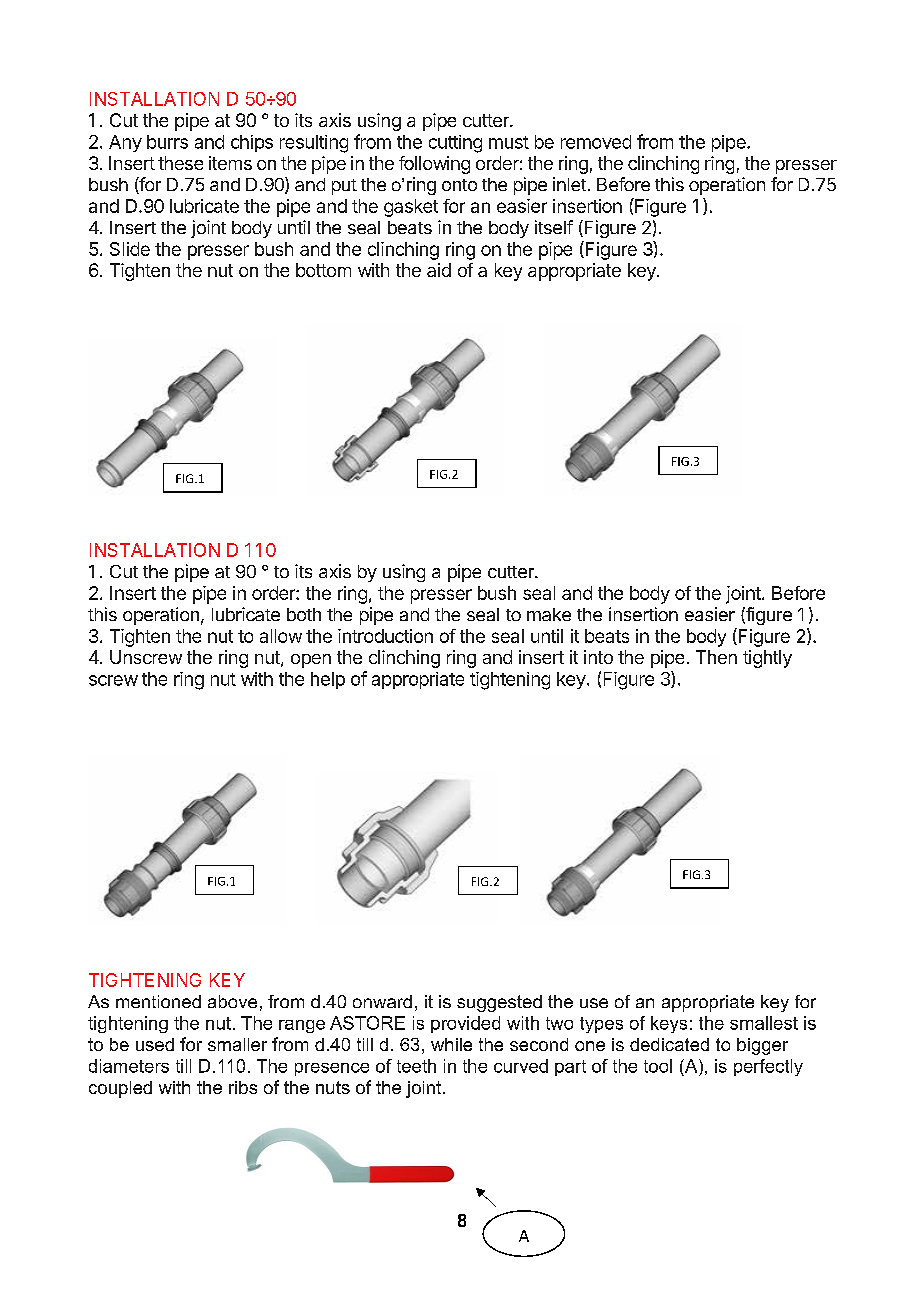 The image size is (924, 1308). Describe the element at coordinates (596, 142) in the screenshot. I see `removed` at that location.
